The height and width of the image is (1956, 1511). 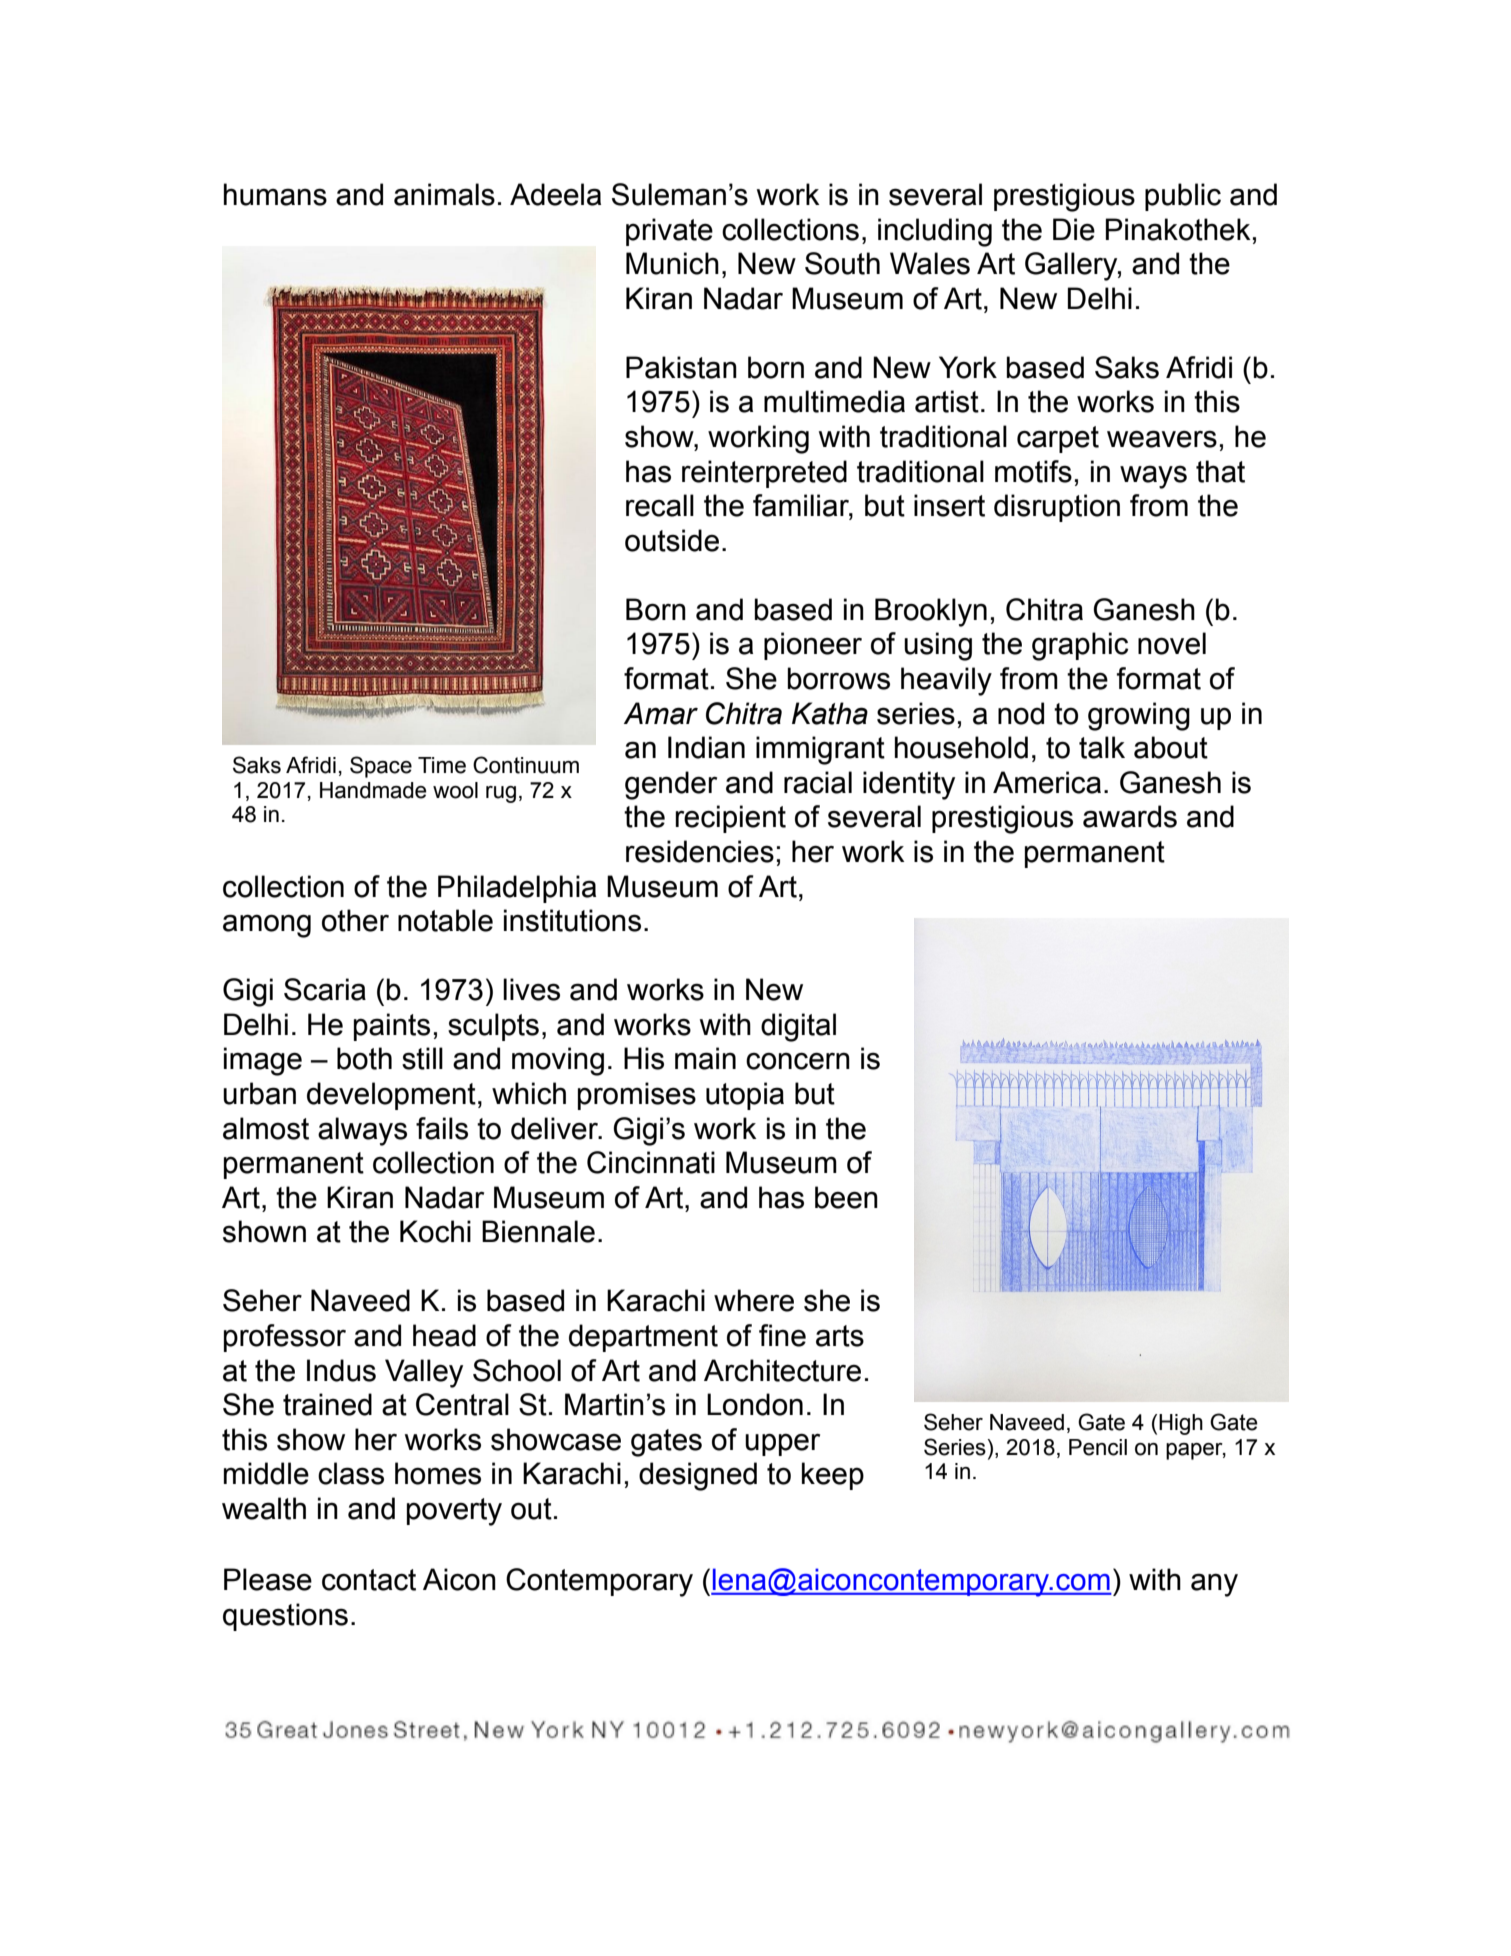 I want to click on animals, so click(x=444, y=194).
